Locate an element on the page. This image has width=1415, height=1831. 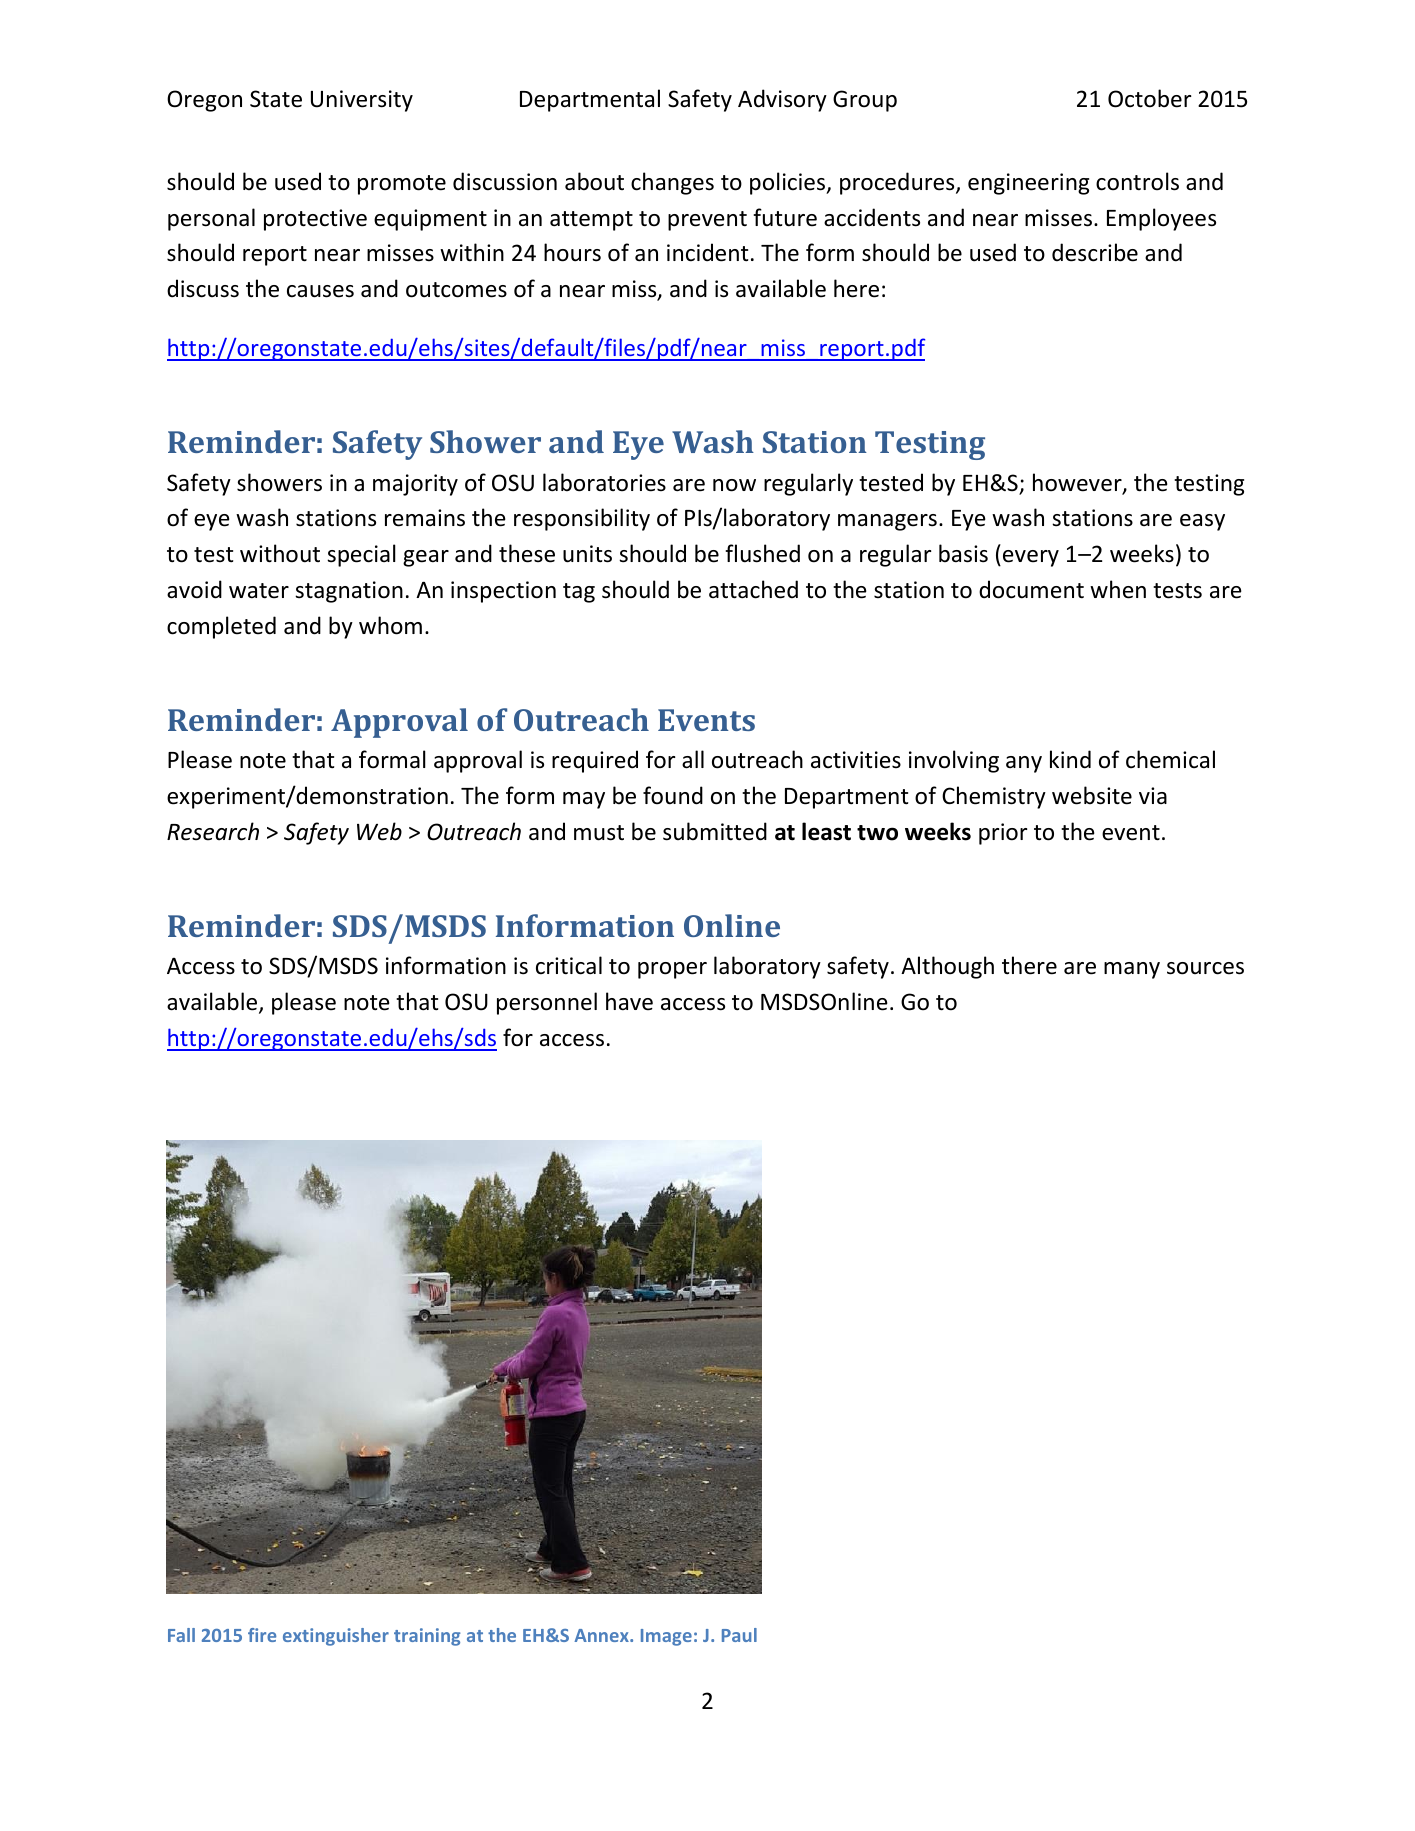
changes is located at coordinates (672, 183).
